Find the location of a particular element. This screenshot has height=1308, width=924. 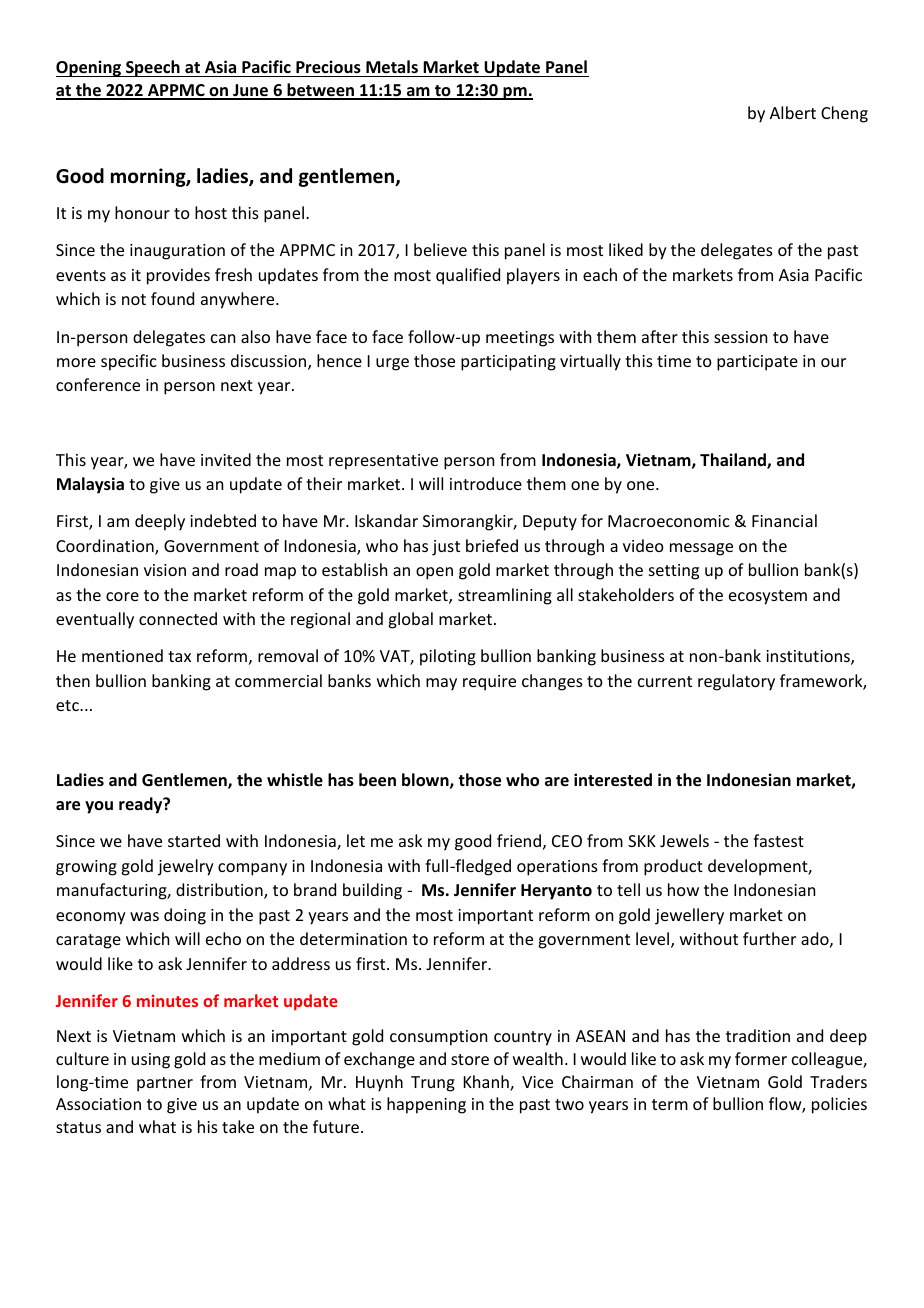

Speech is located at coordinates (153, 68).
